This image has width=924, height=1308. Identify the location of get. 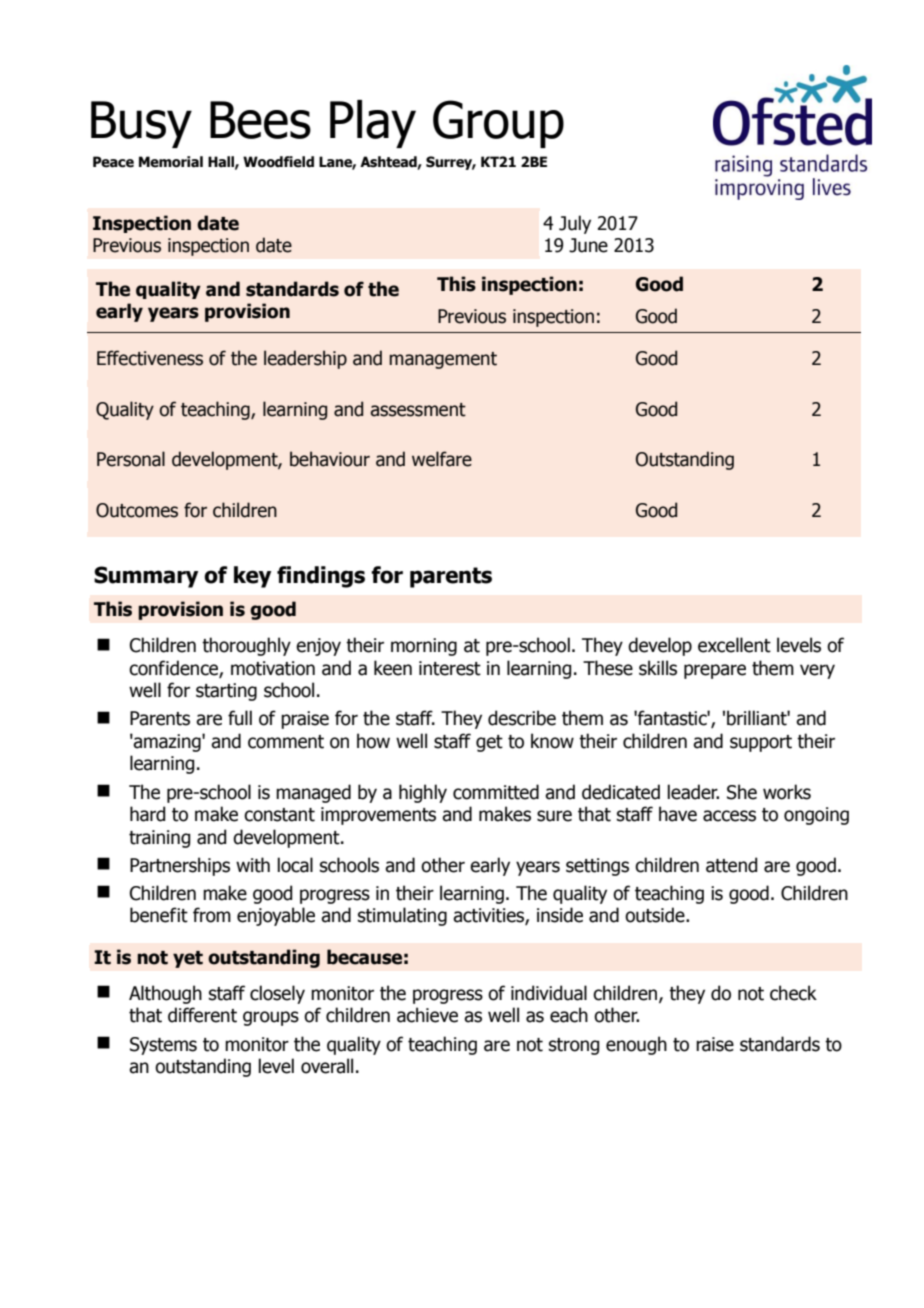
(489, 743).
